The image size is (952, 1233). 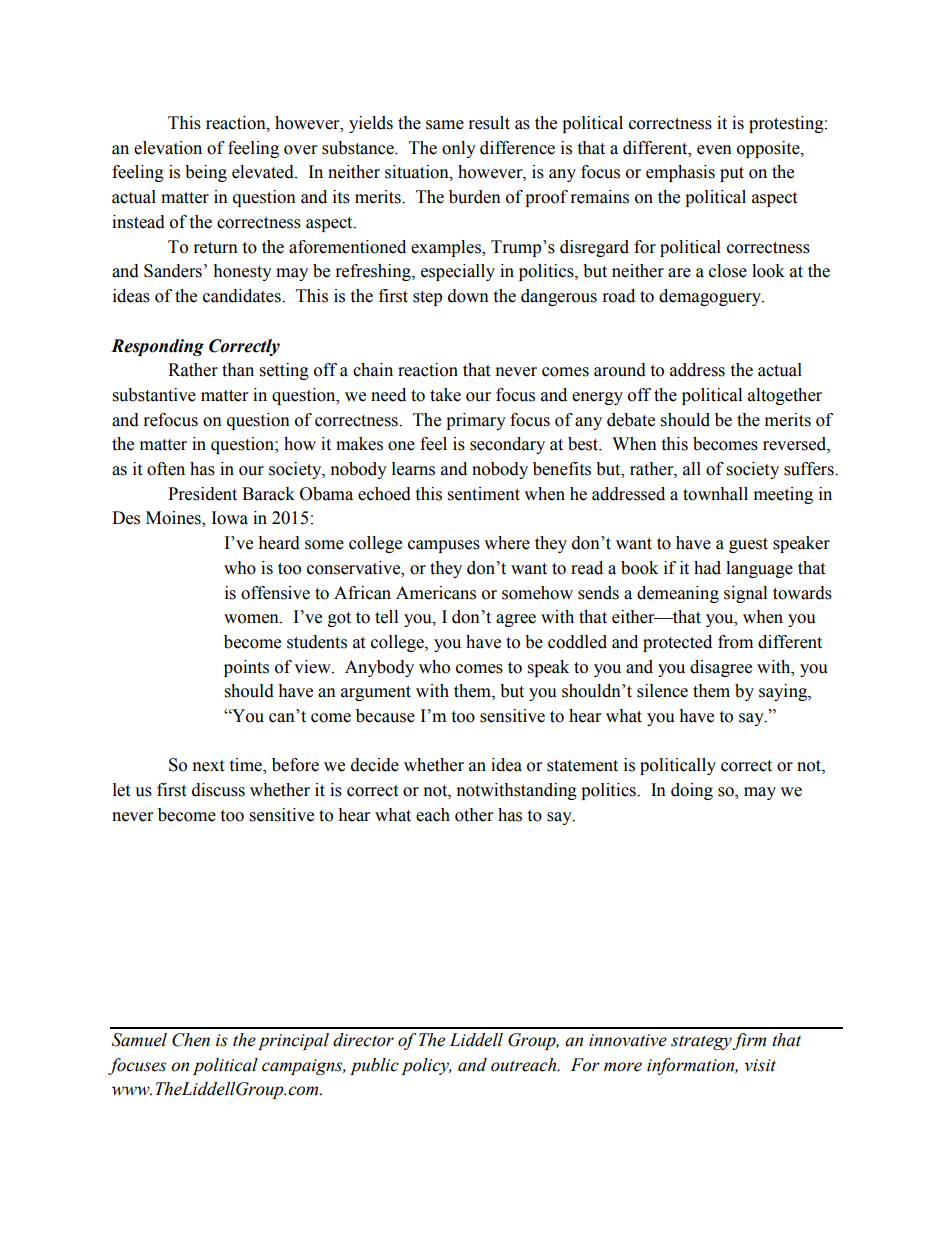 I want to click on only, so click(x=459, y=149).
